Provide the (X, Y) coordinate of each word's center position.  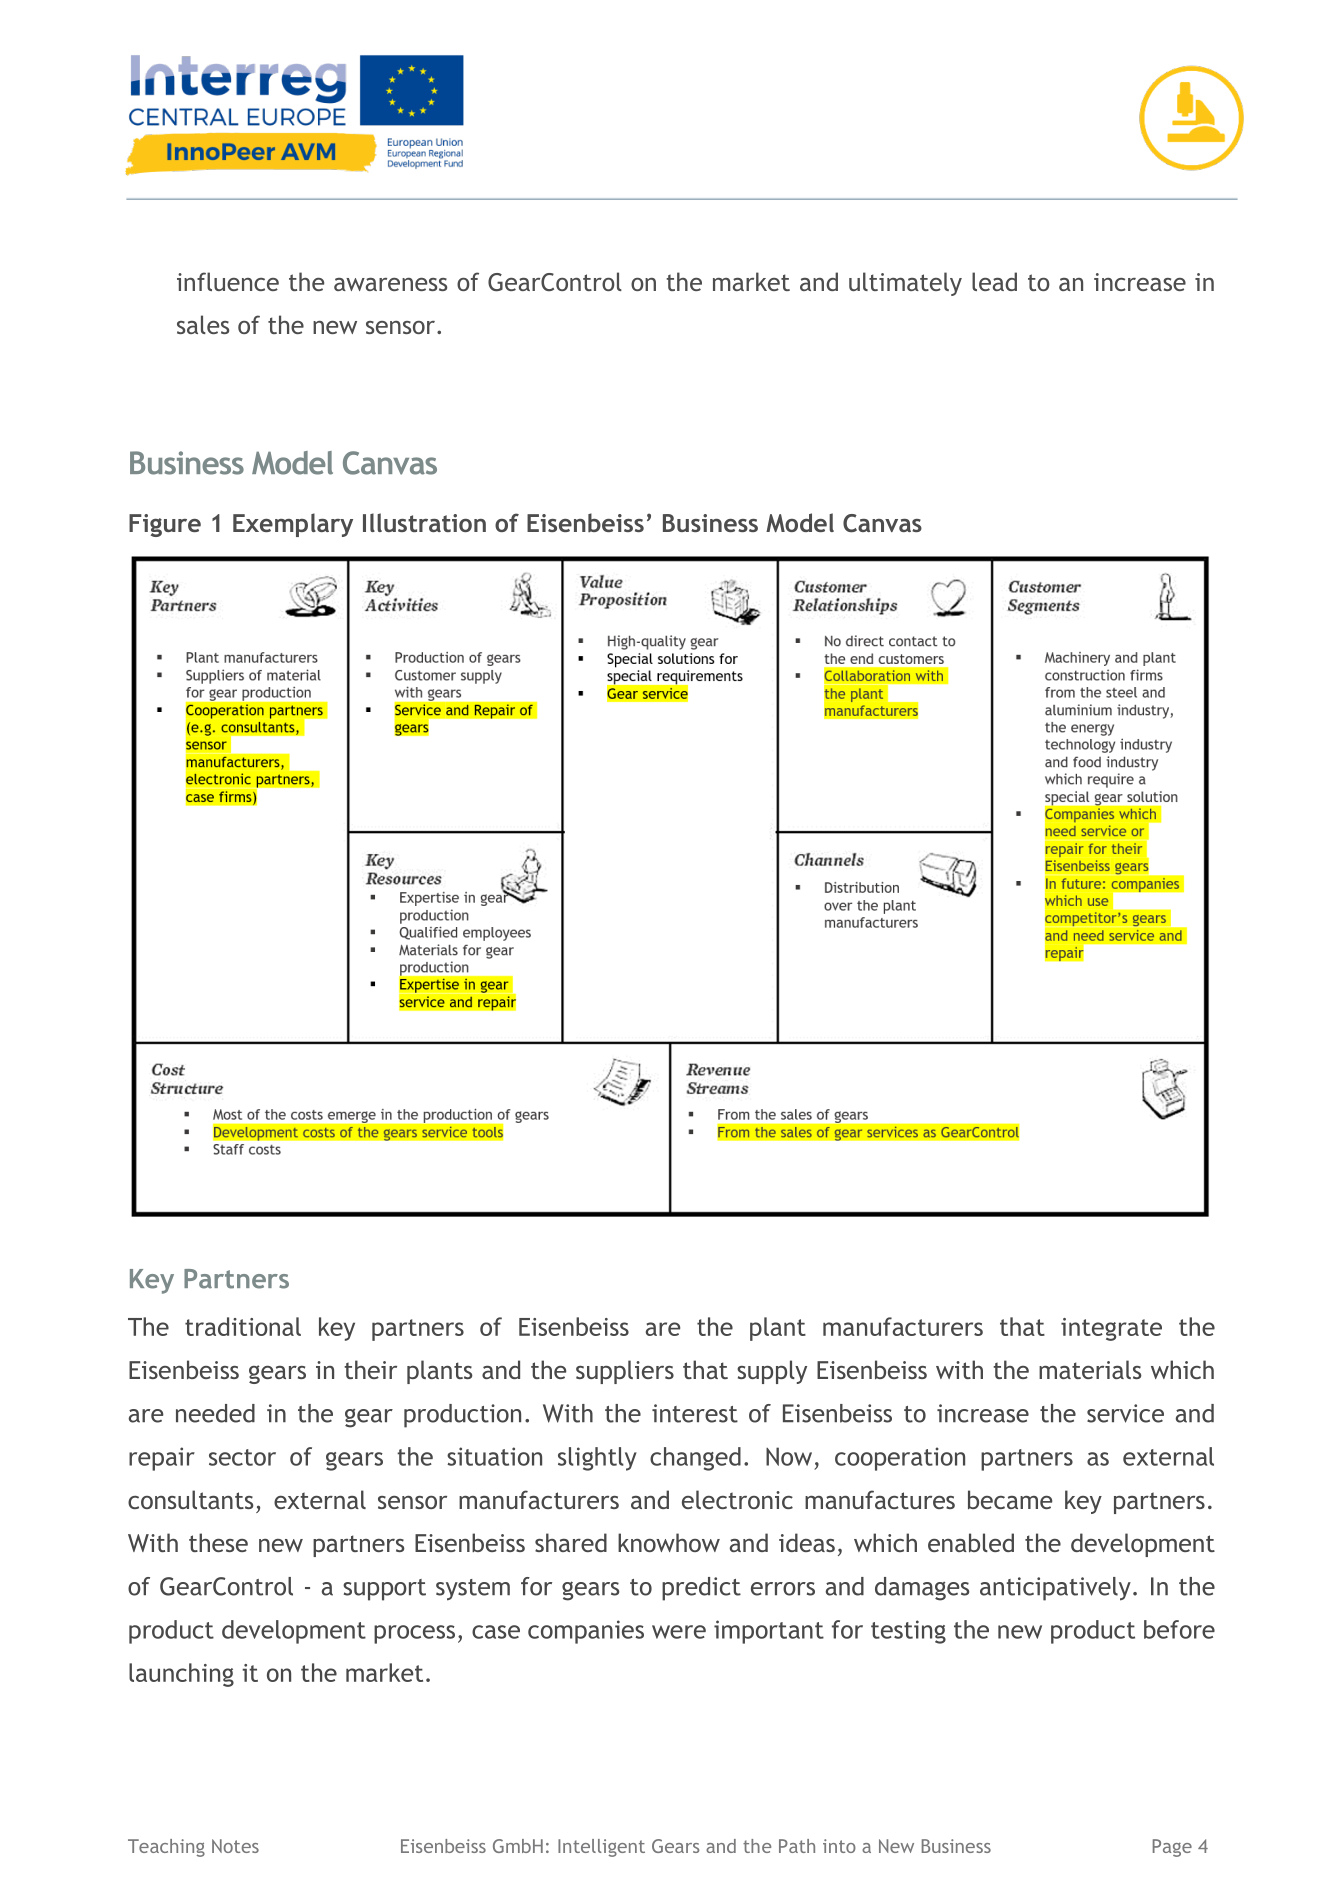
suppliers (625, 1372)
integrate (1111, 1329)
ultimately (905, 284)
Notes (235, 1846)
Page (1172, 1848)
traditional (243, 1326)
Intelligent (601, 1848)
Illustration (424, 522)
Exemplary (293, 525)
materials (1090, 1369)
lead (994, 281)
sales (203, 324)
